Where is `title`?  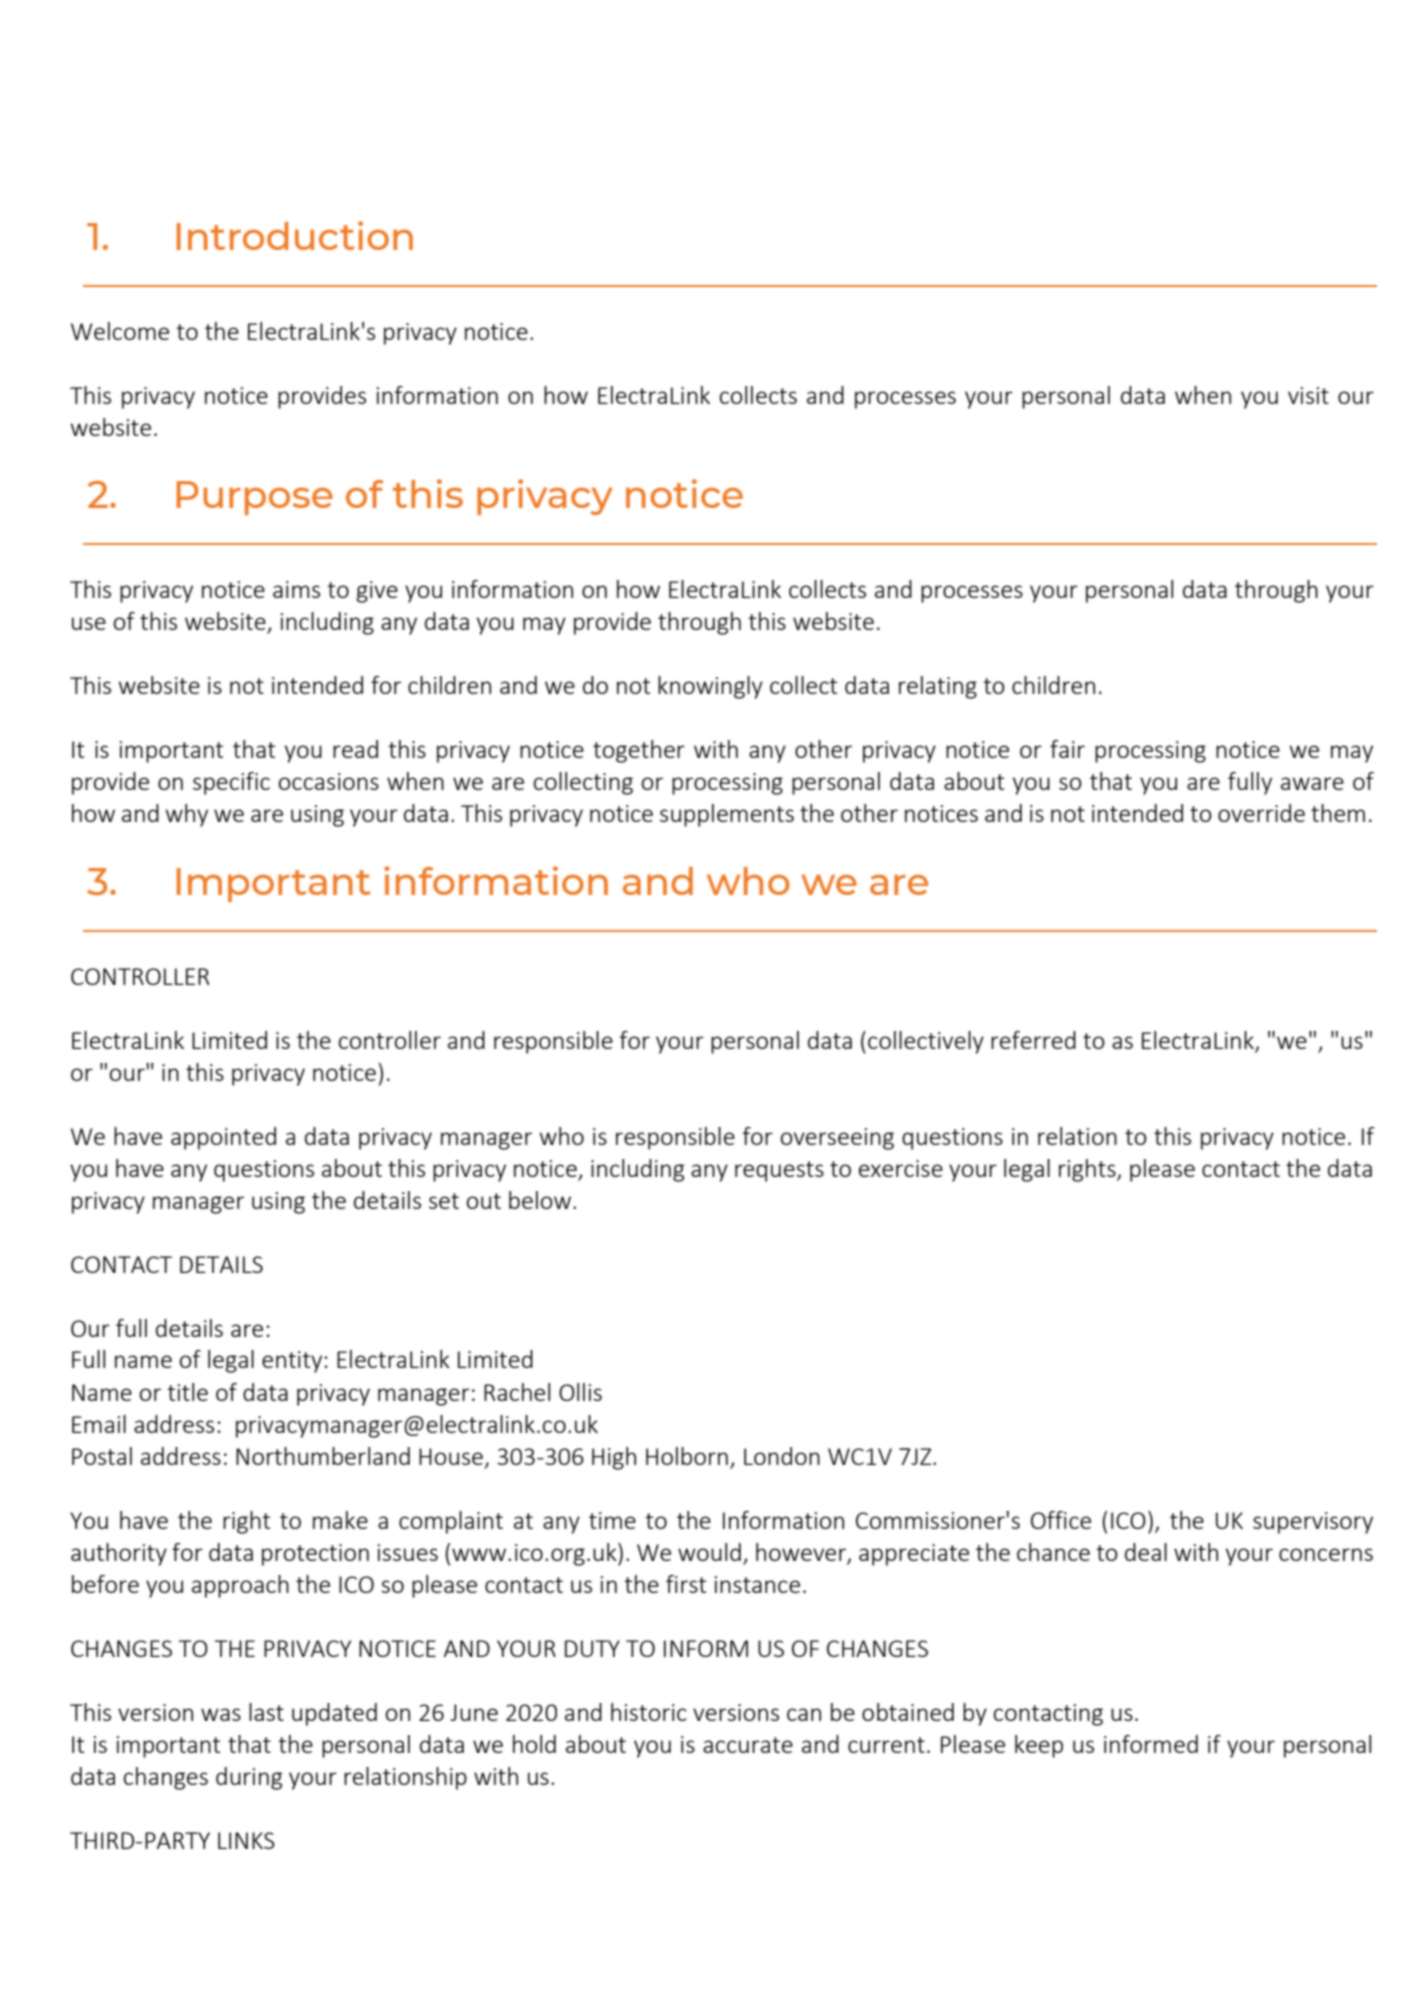 title is located at coordinates (187, 1392).
